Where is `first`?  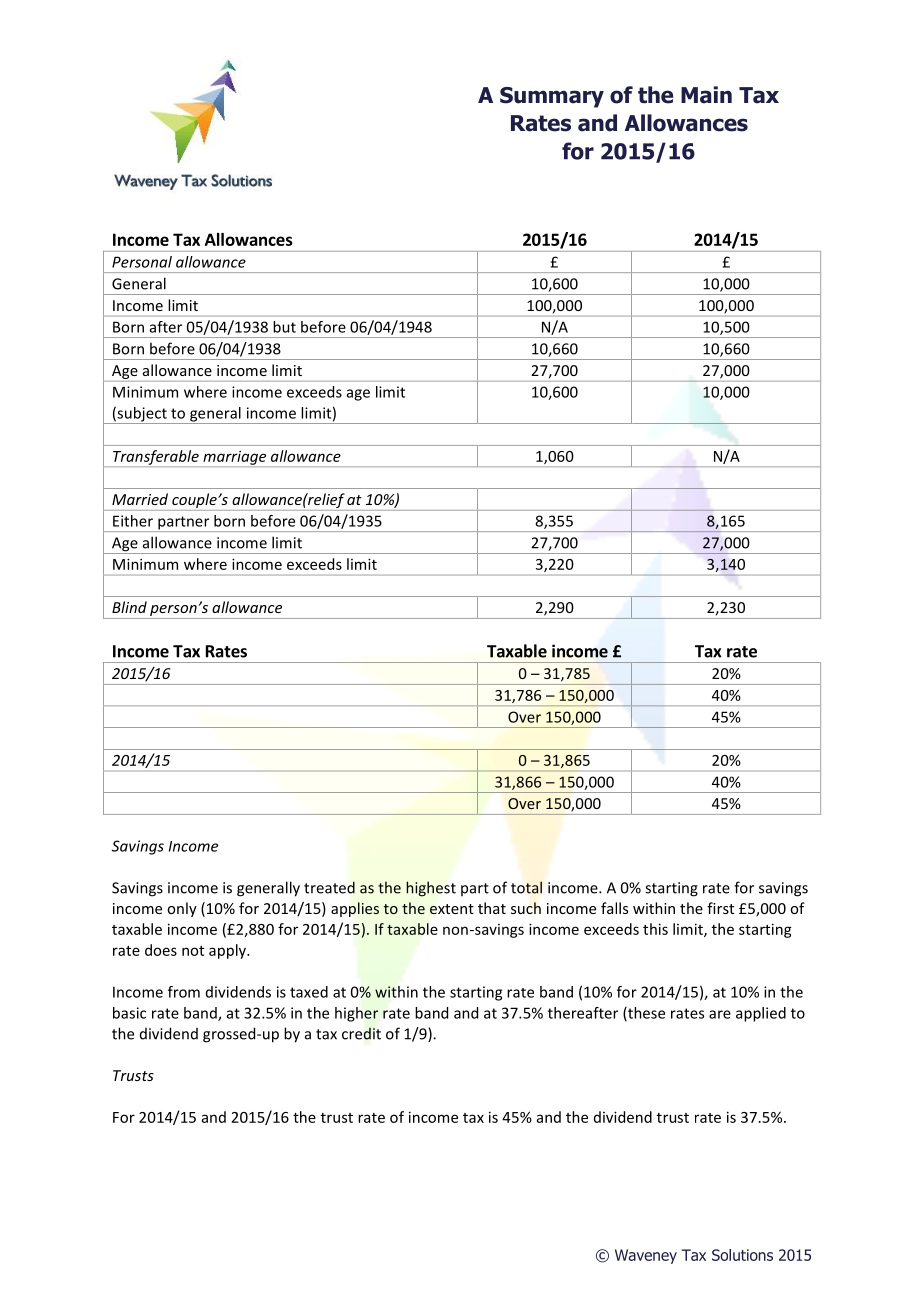
first is located at coordinates (720, 908).
